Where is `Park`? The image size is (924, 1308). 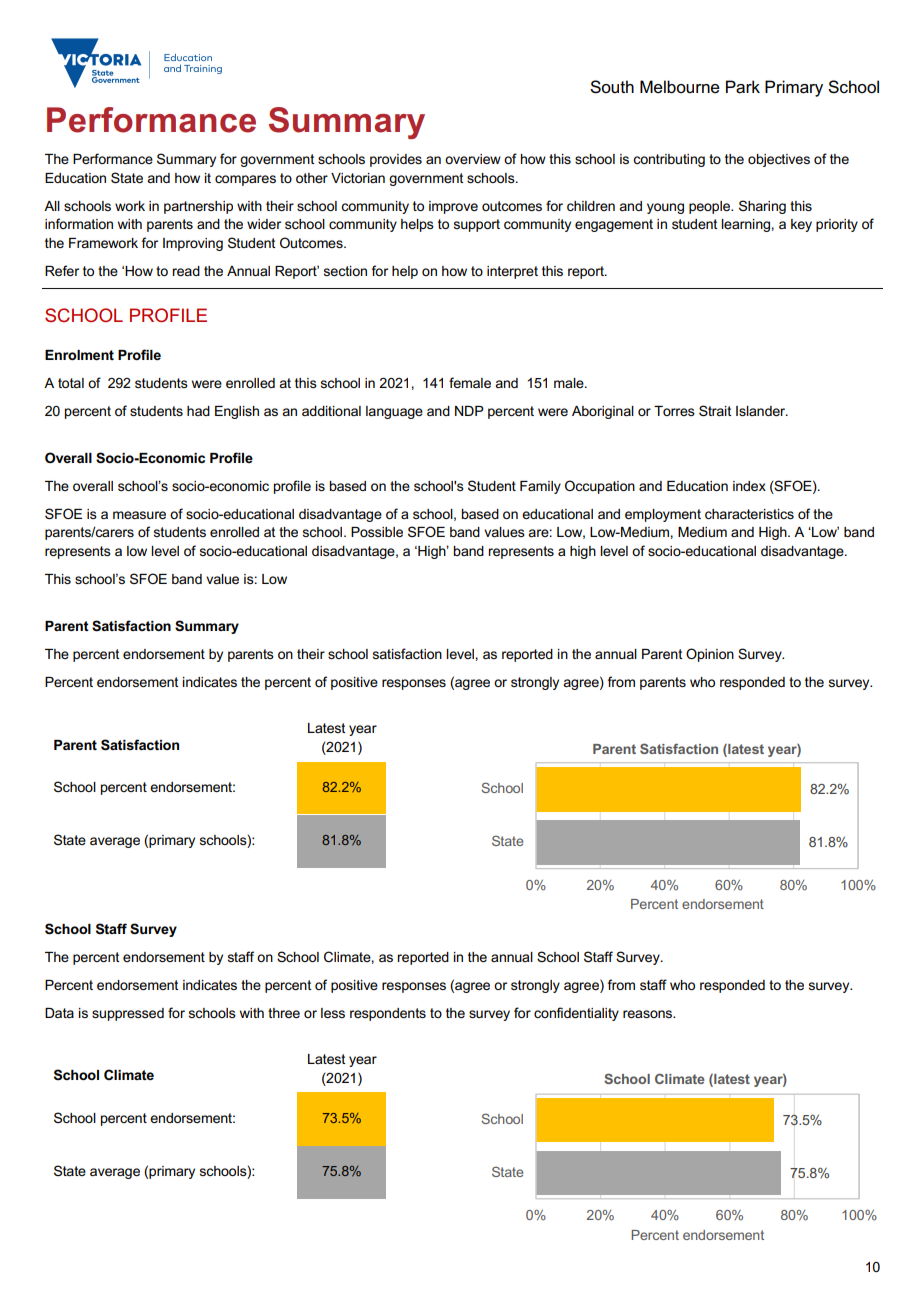
Park is located at coordinates (743, 87).
